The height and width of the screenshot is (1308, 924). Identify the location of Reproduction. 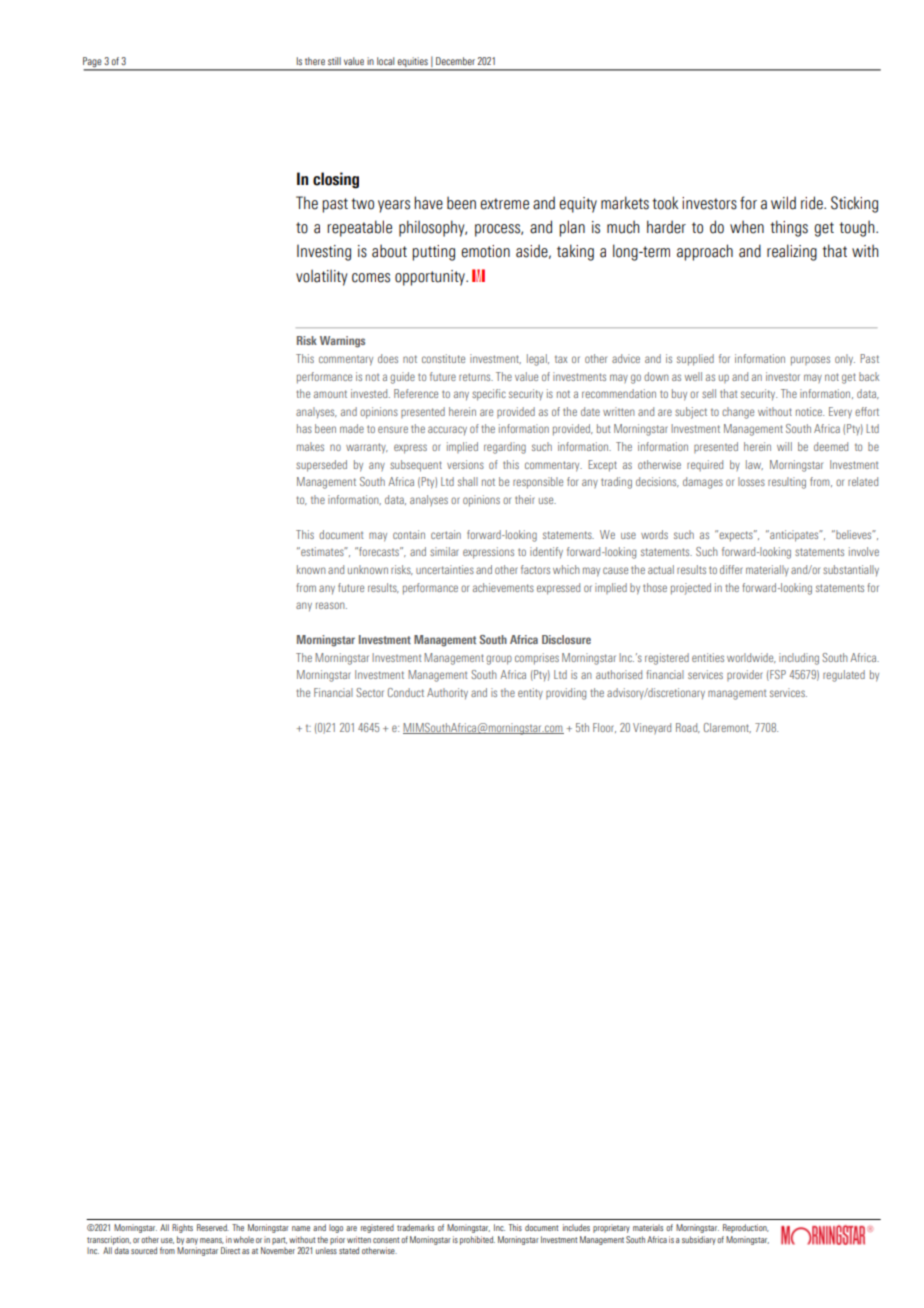
(746, 1228).
